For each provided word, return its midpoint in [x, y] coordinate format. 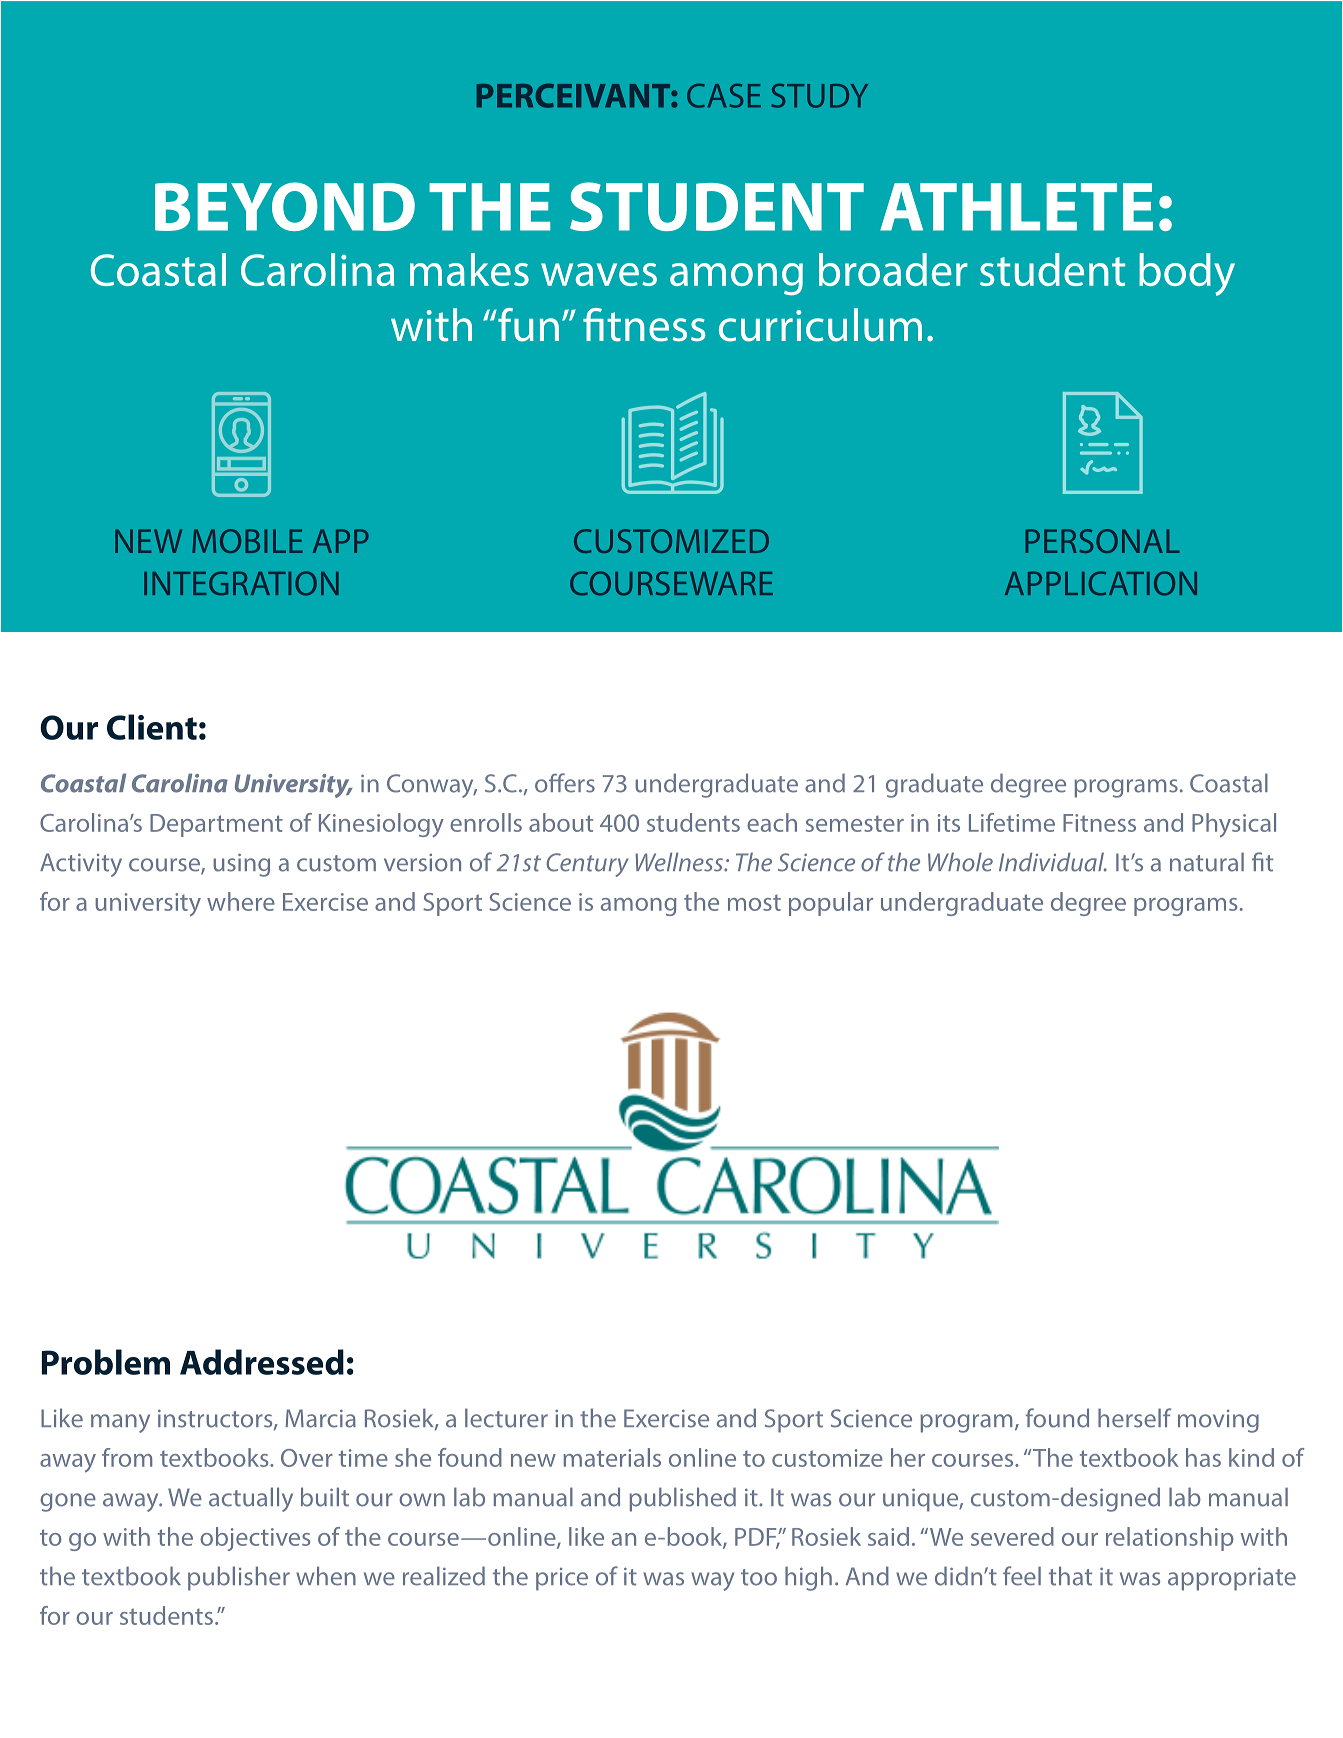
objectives [255, 1539]
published [682, 1499]
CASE [724, 96]
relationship [1170, 1539]
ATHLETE [1016, 207]
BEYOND [285, 206]
